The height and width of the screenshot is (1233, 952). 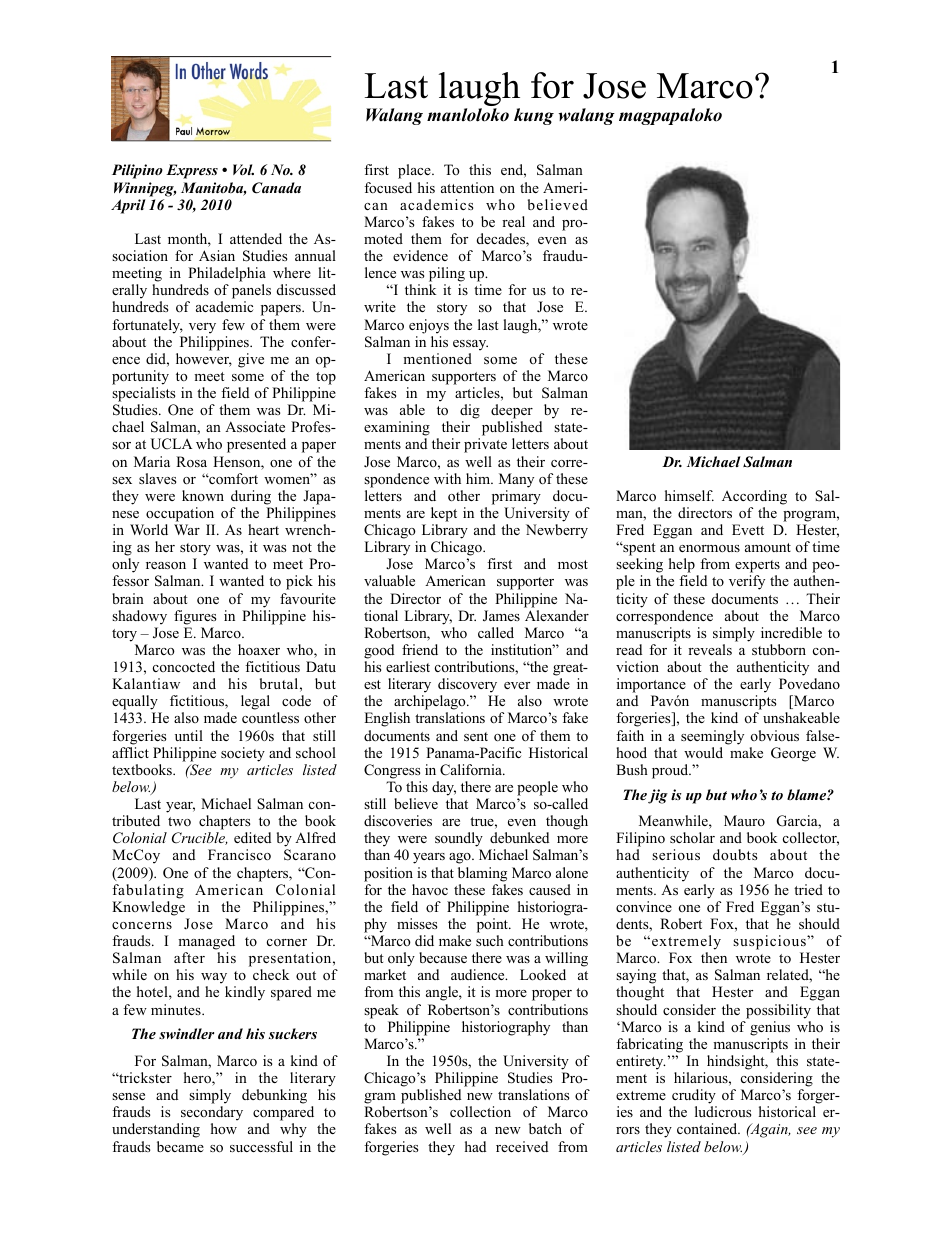 I want to click on kung, so click(x=534, y=116).
